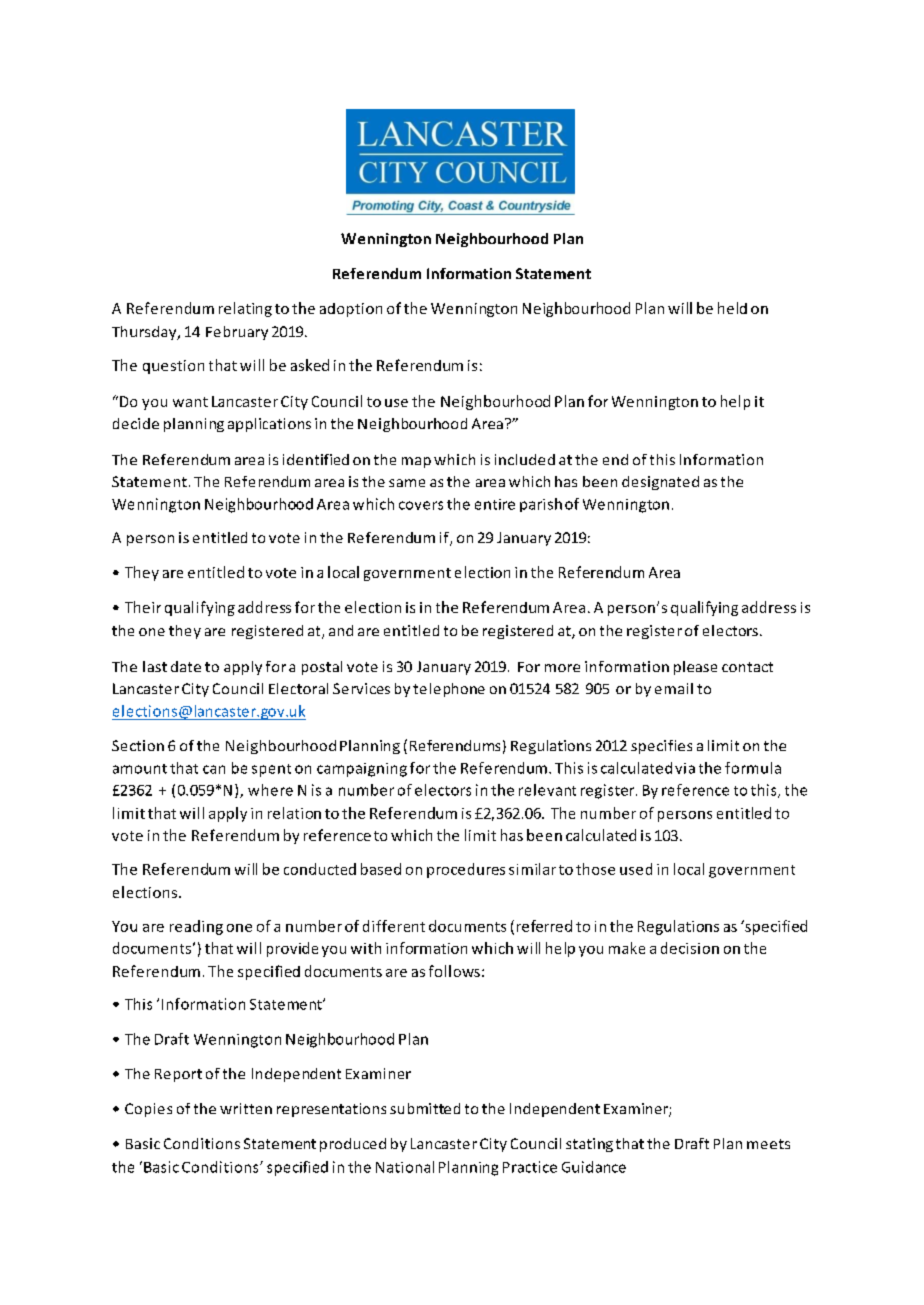 Image resolution: width=924 pixels, height=1305 pixels. Describe the element at coordinates (425, 1108) in the screenshot. I see `submitted` at that location.
